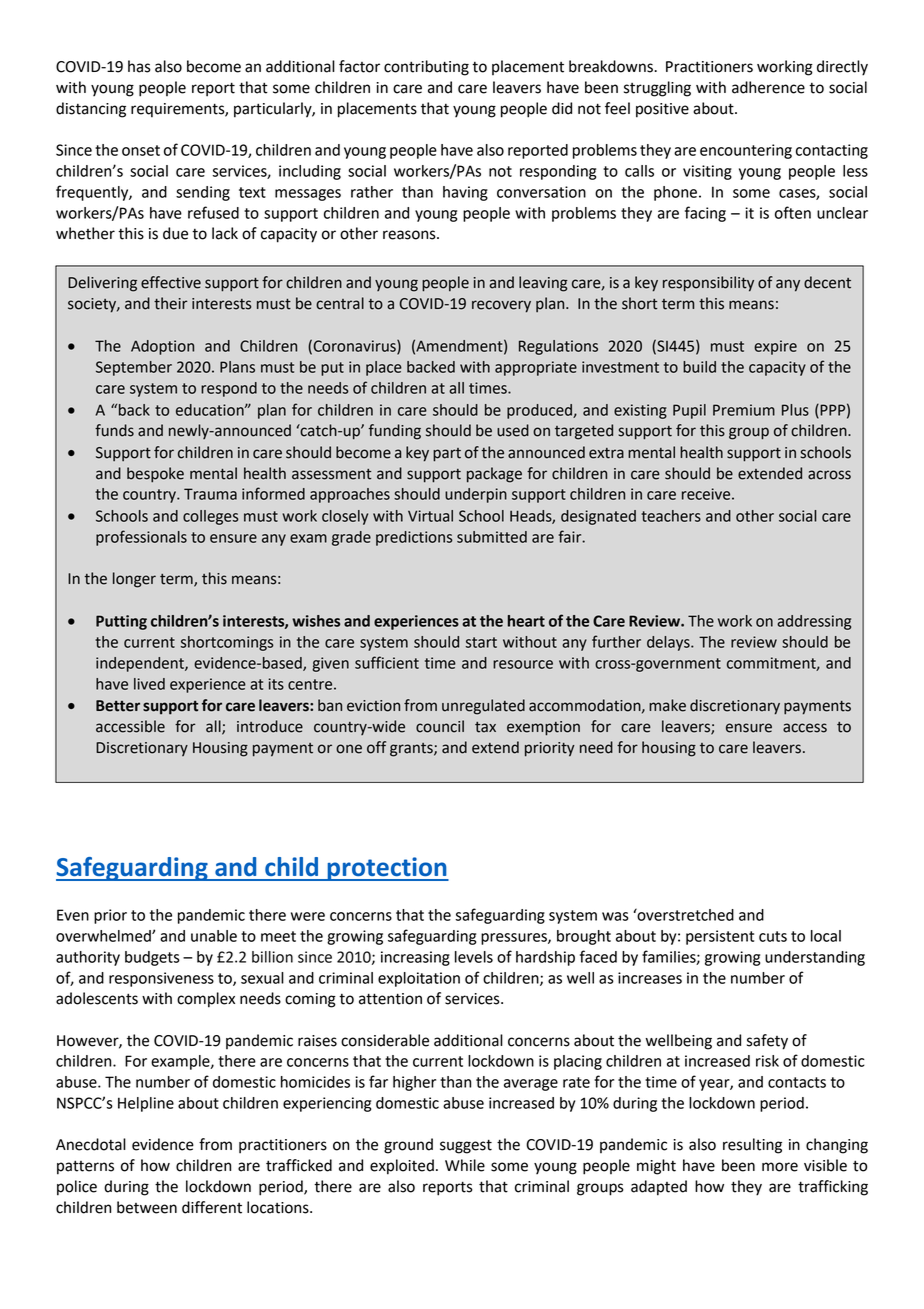 This screenshot has width=924, height=1309. I want to click on professionals, so click(141, 538).
